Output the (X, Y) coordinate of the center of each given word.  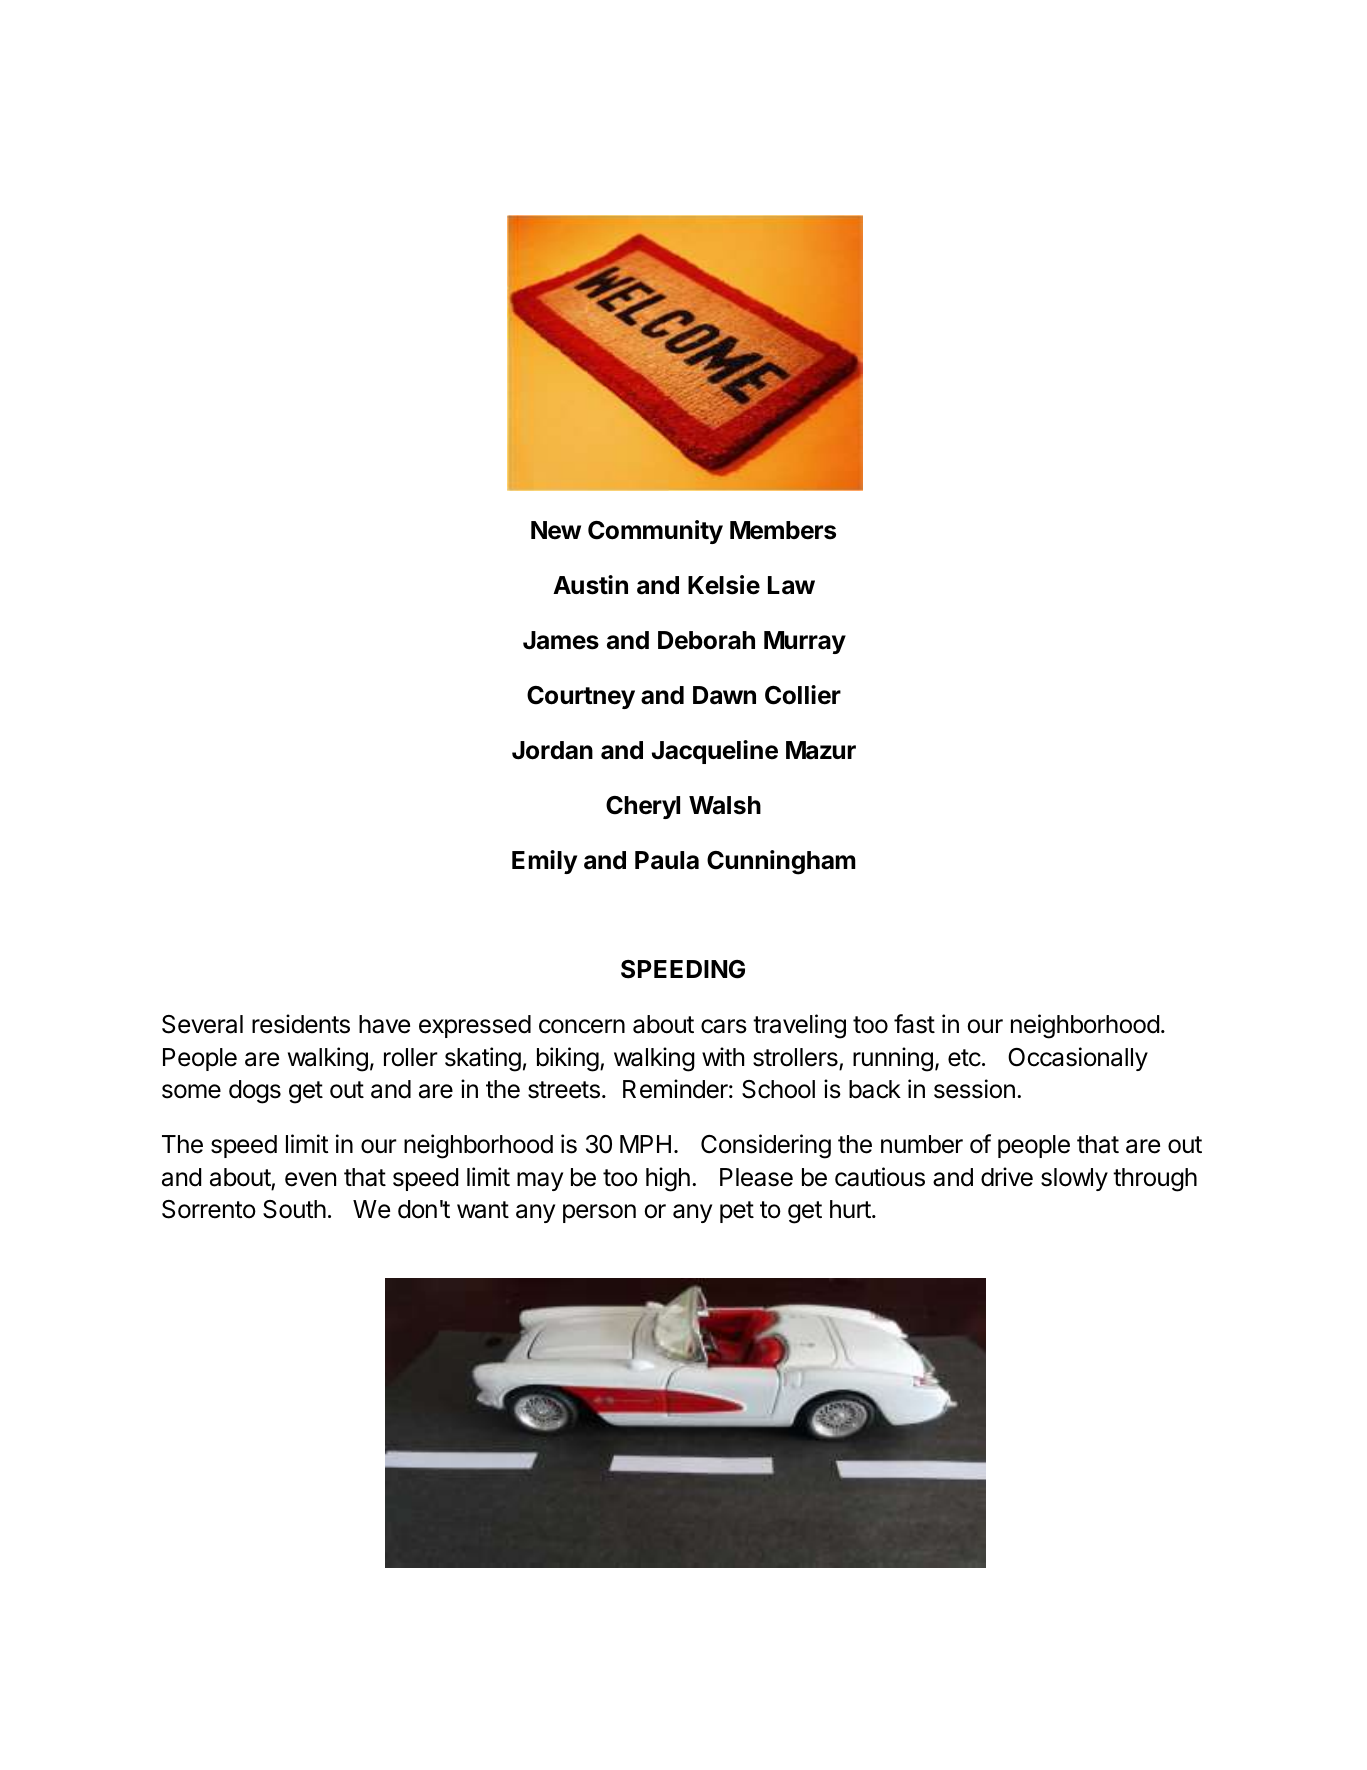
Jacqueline (715, 752)
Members (783, 530)
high (668, 1179)
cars (724, 1026)
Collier (803, 695)
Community (655, 532)
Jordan (552, 750)
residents (301, 1024)
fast (914, 1024)
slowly (1074, 1179)
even (310, 1179)
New (556, 530)
